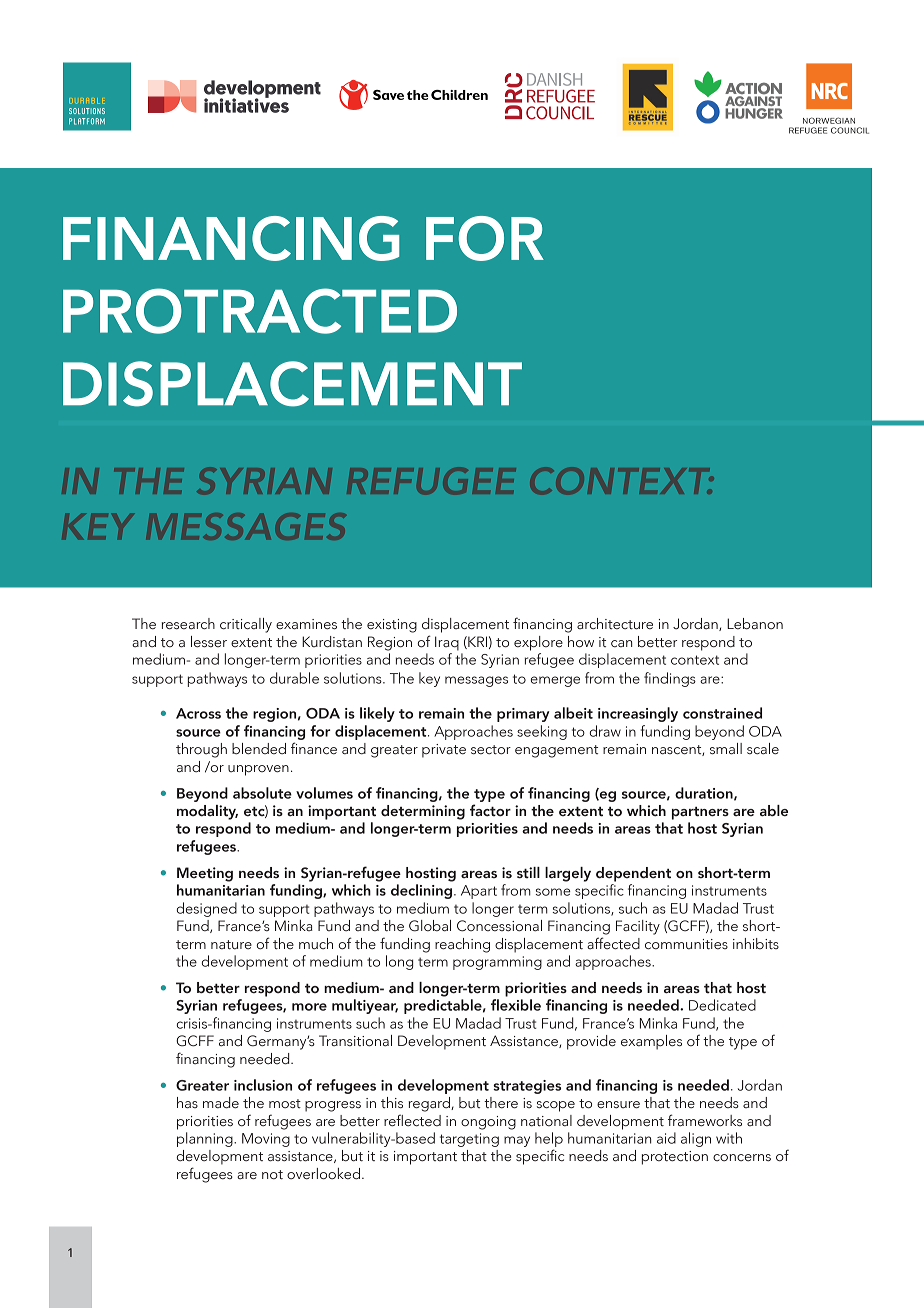  What do you see at coordinates (246, 625) in the screenshot?
I see `critically` at bounding box center [246, 625].
